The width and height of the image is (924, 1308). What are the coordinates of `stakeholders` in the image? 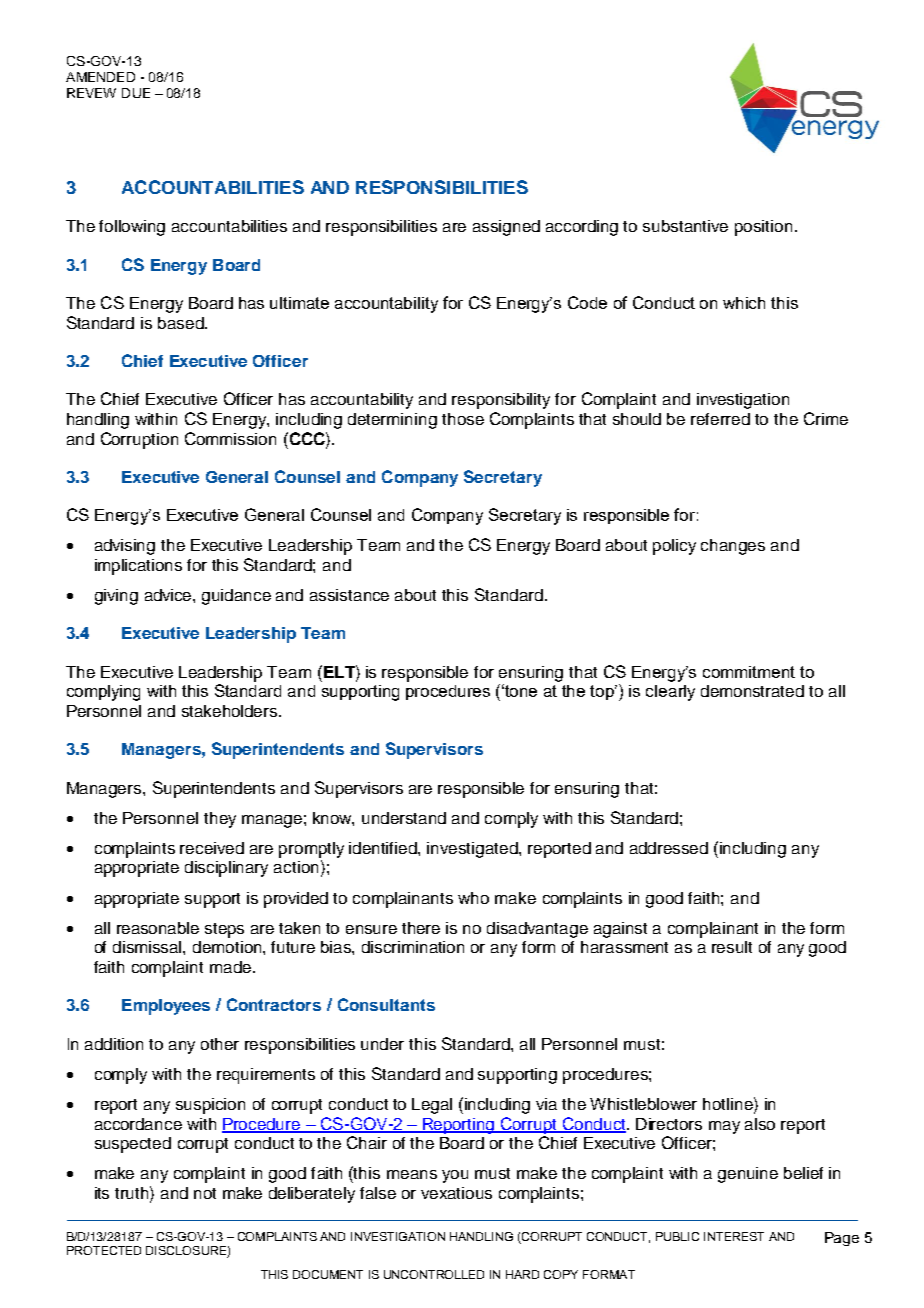 It's located at (231, 711).
